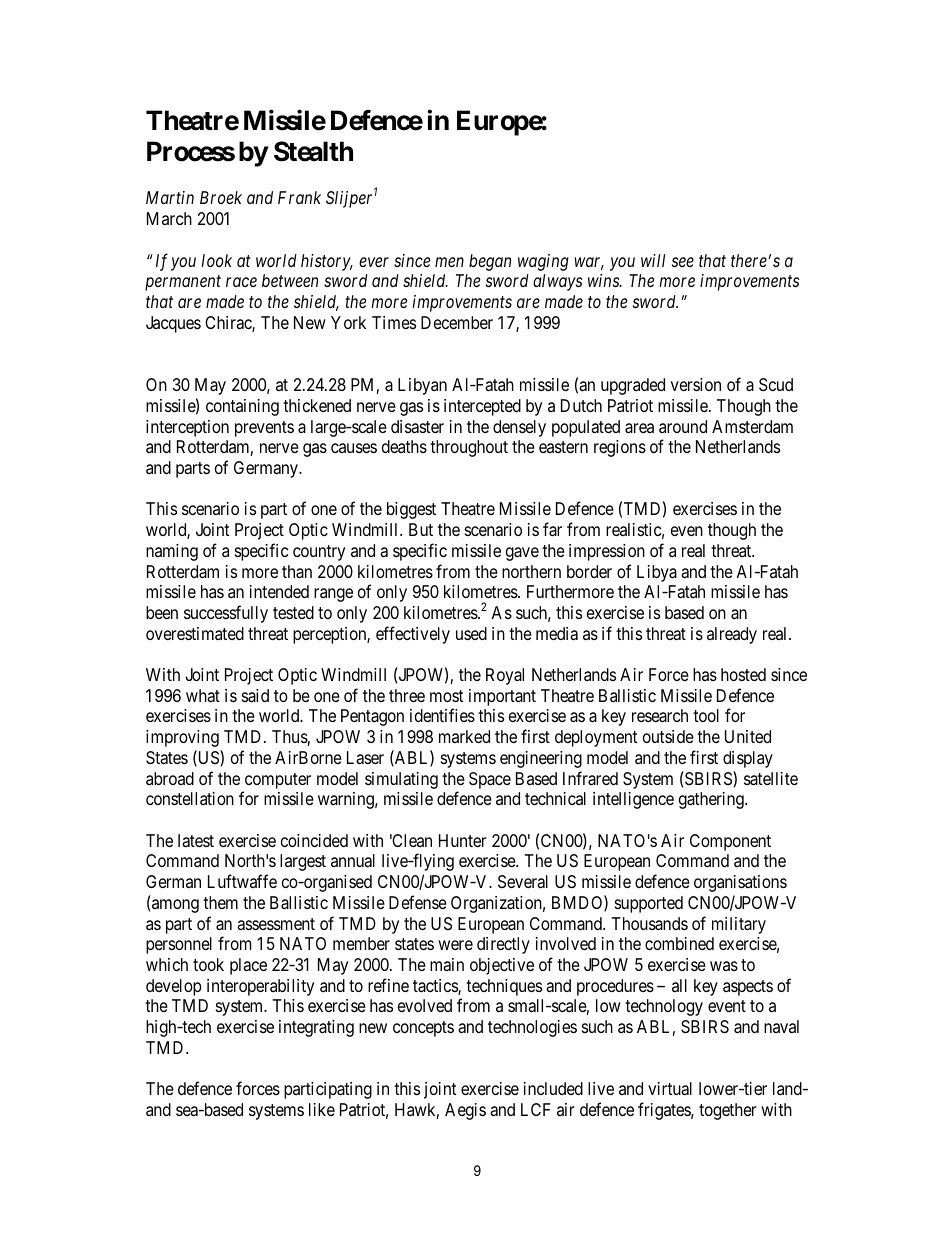 The height and width of the image is (1233, 952). What do you see at coordinates (322, 1109) in the image?
I see `like` at bounding box center [322, 1109].
